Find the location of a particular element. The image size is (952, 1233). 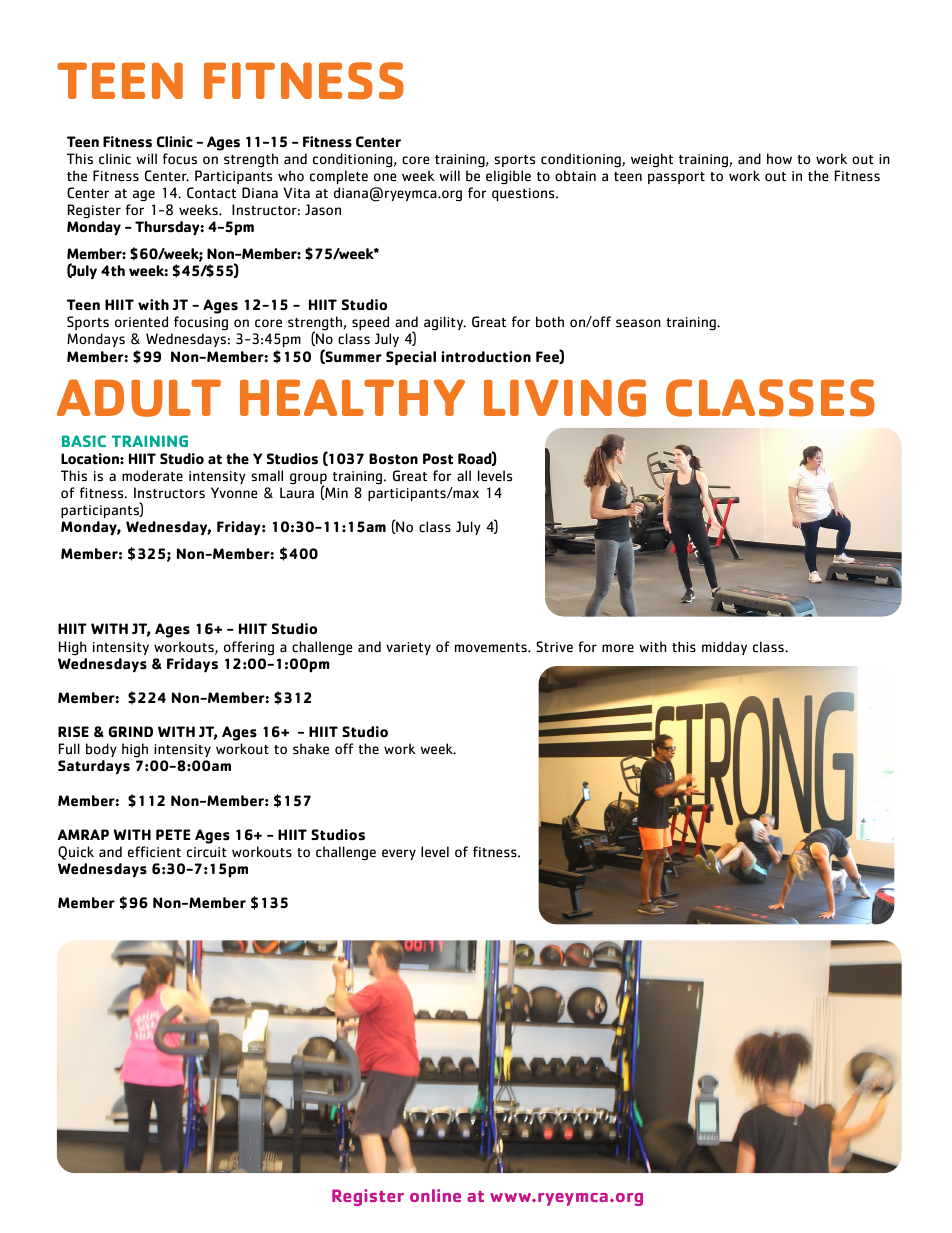

LIVING is located at coordinates (565, 398).
